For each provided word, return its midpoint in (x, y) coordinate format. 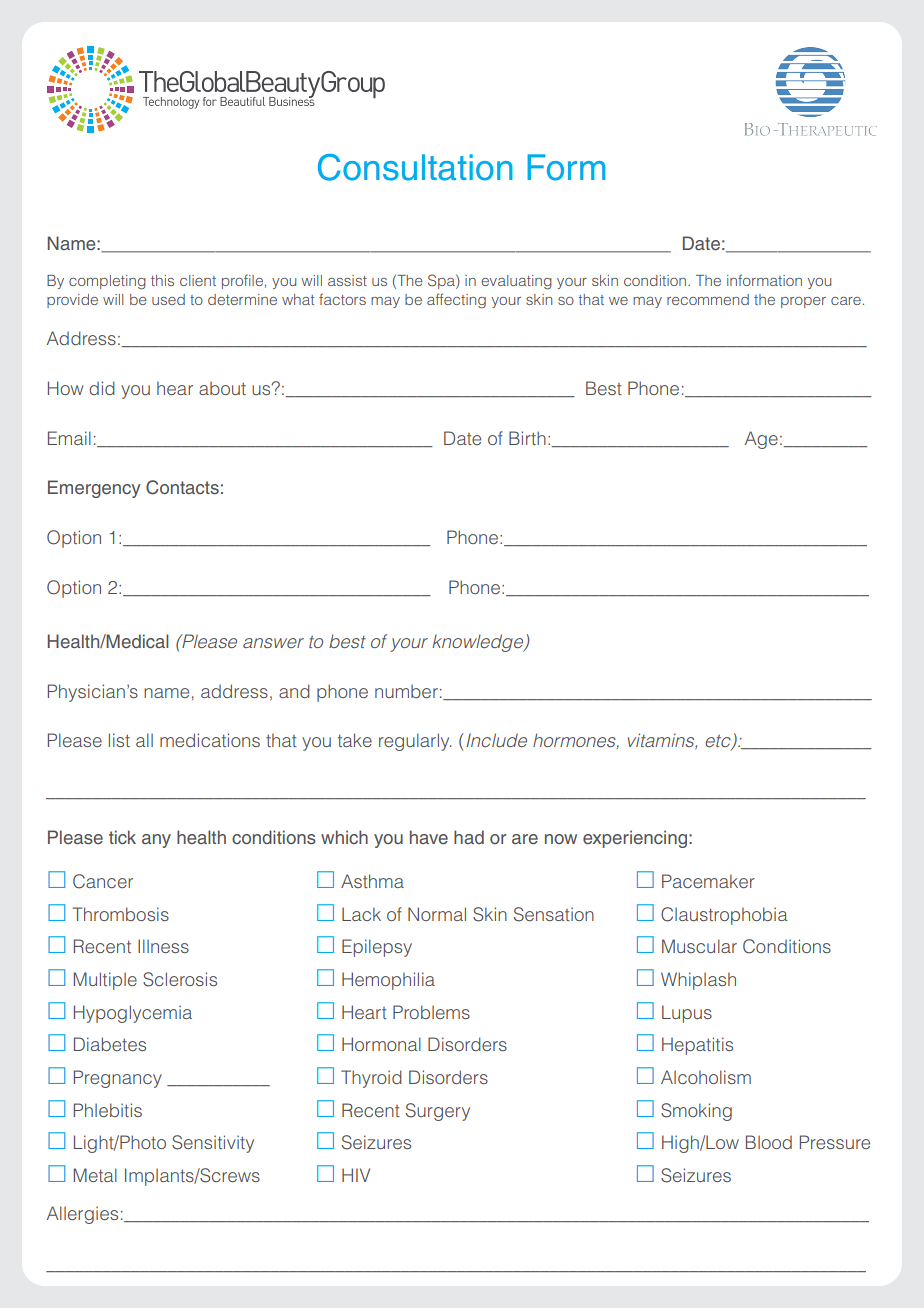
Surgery (438, 1112)
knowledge (479, 643)
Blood (769, 1142)
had (469, 837)
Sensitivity (213, 1144)
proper (803, 302)
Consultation (415, 167)
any (156, 841)
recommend (708, 299)
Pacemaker (708, 881)
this (162, 280)
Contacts (182, 487)
